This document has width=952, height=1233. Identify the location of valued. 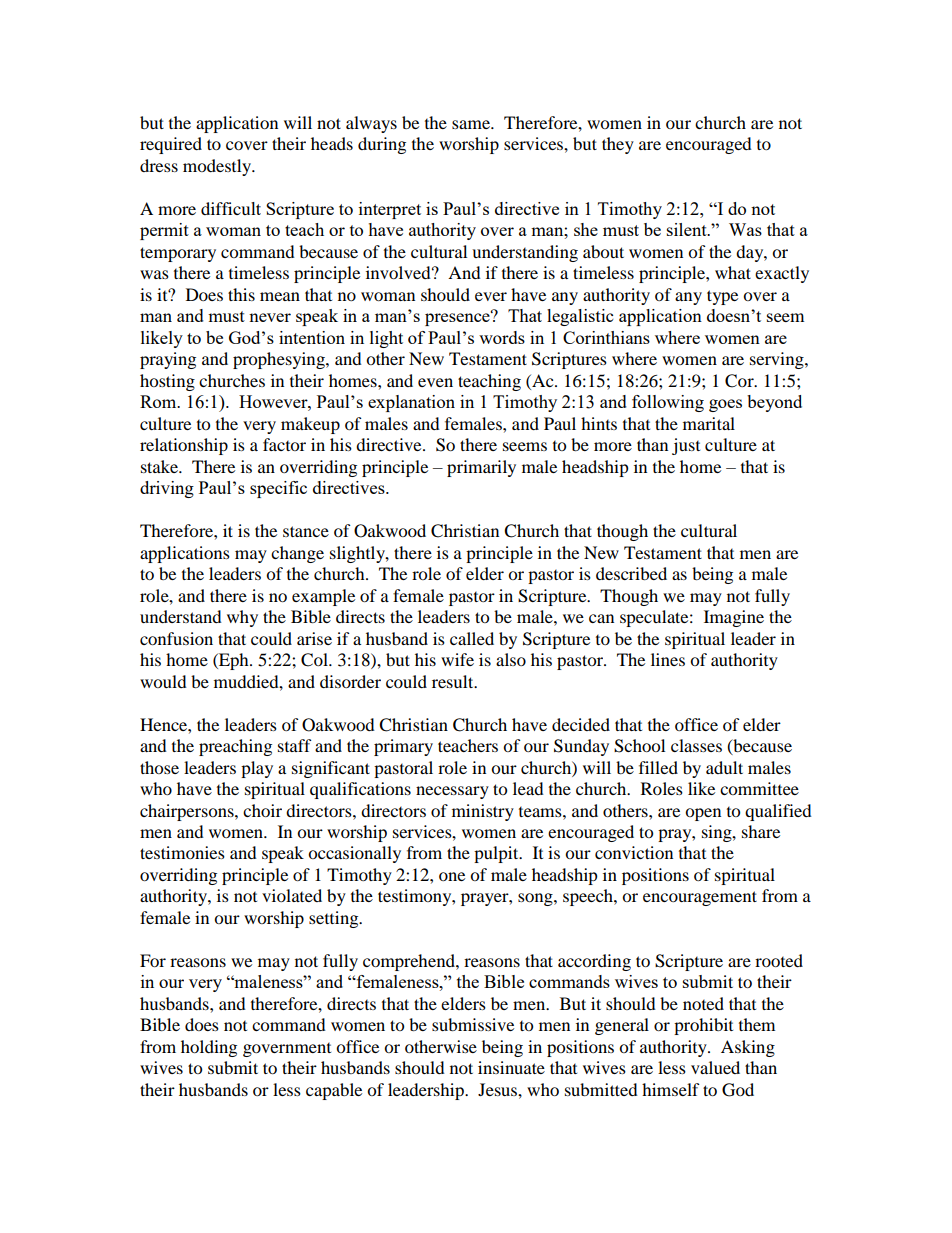
(715, 1067).
